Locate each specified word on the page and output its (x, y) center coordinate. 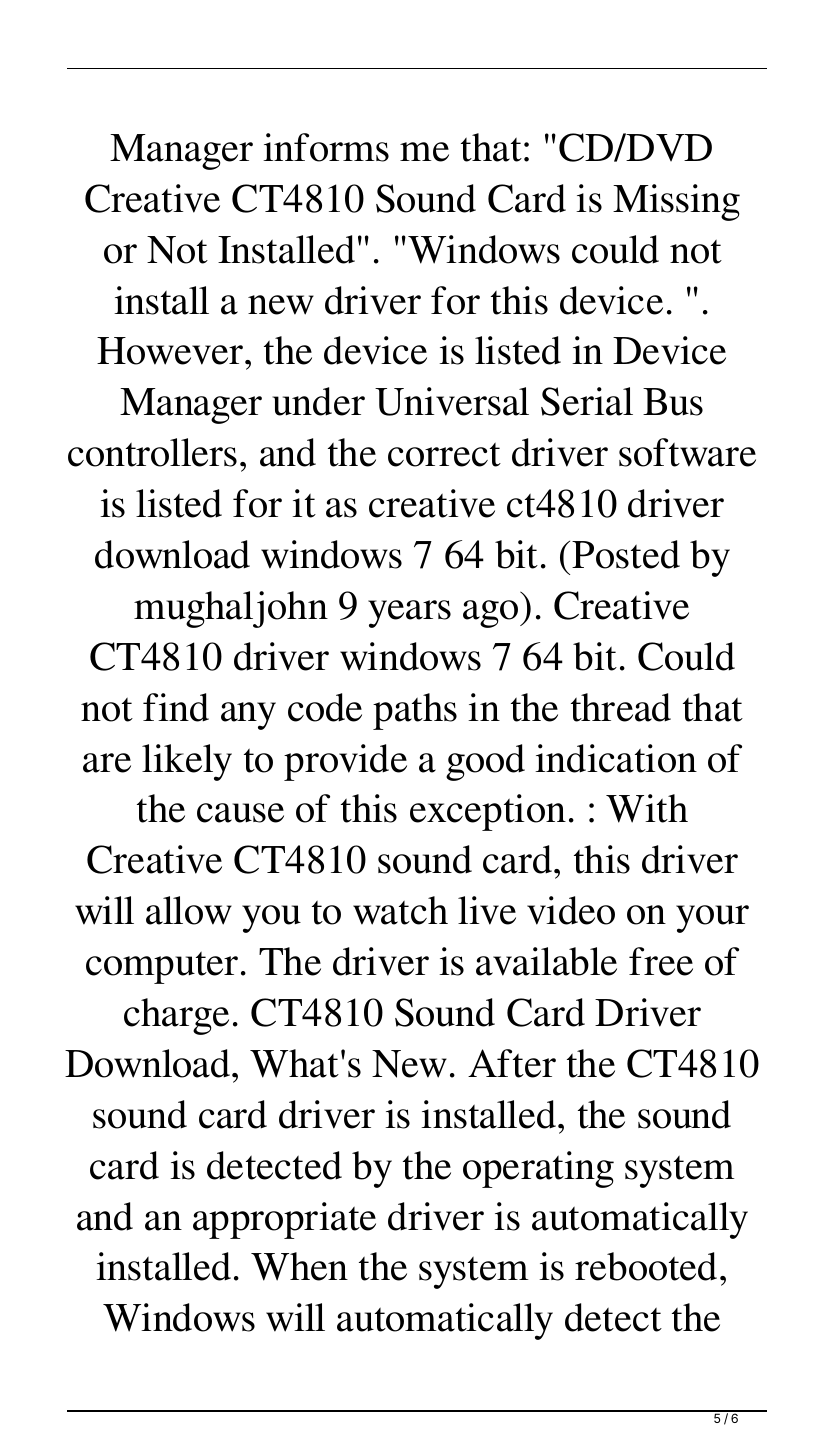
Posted (626, 554)
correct (444, 454)
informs (326, 147)
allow (189, 910)
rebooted (646, 1266)
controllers (152, 452)
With (647, 808)
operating (538, 1169)
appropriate (284, 1220)
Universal (452, 401)
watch (400, 910)
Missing (676, 202)
